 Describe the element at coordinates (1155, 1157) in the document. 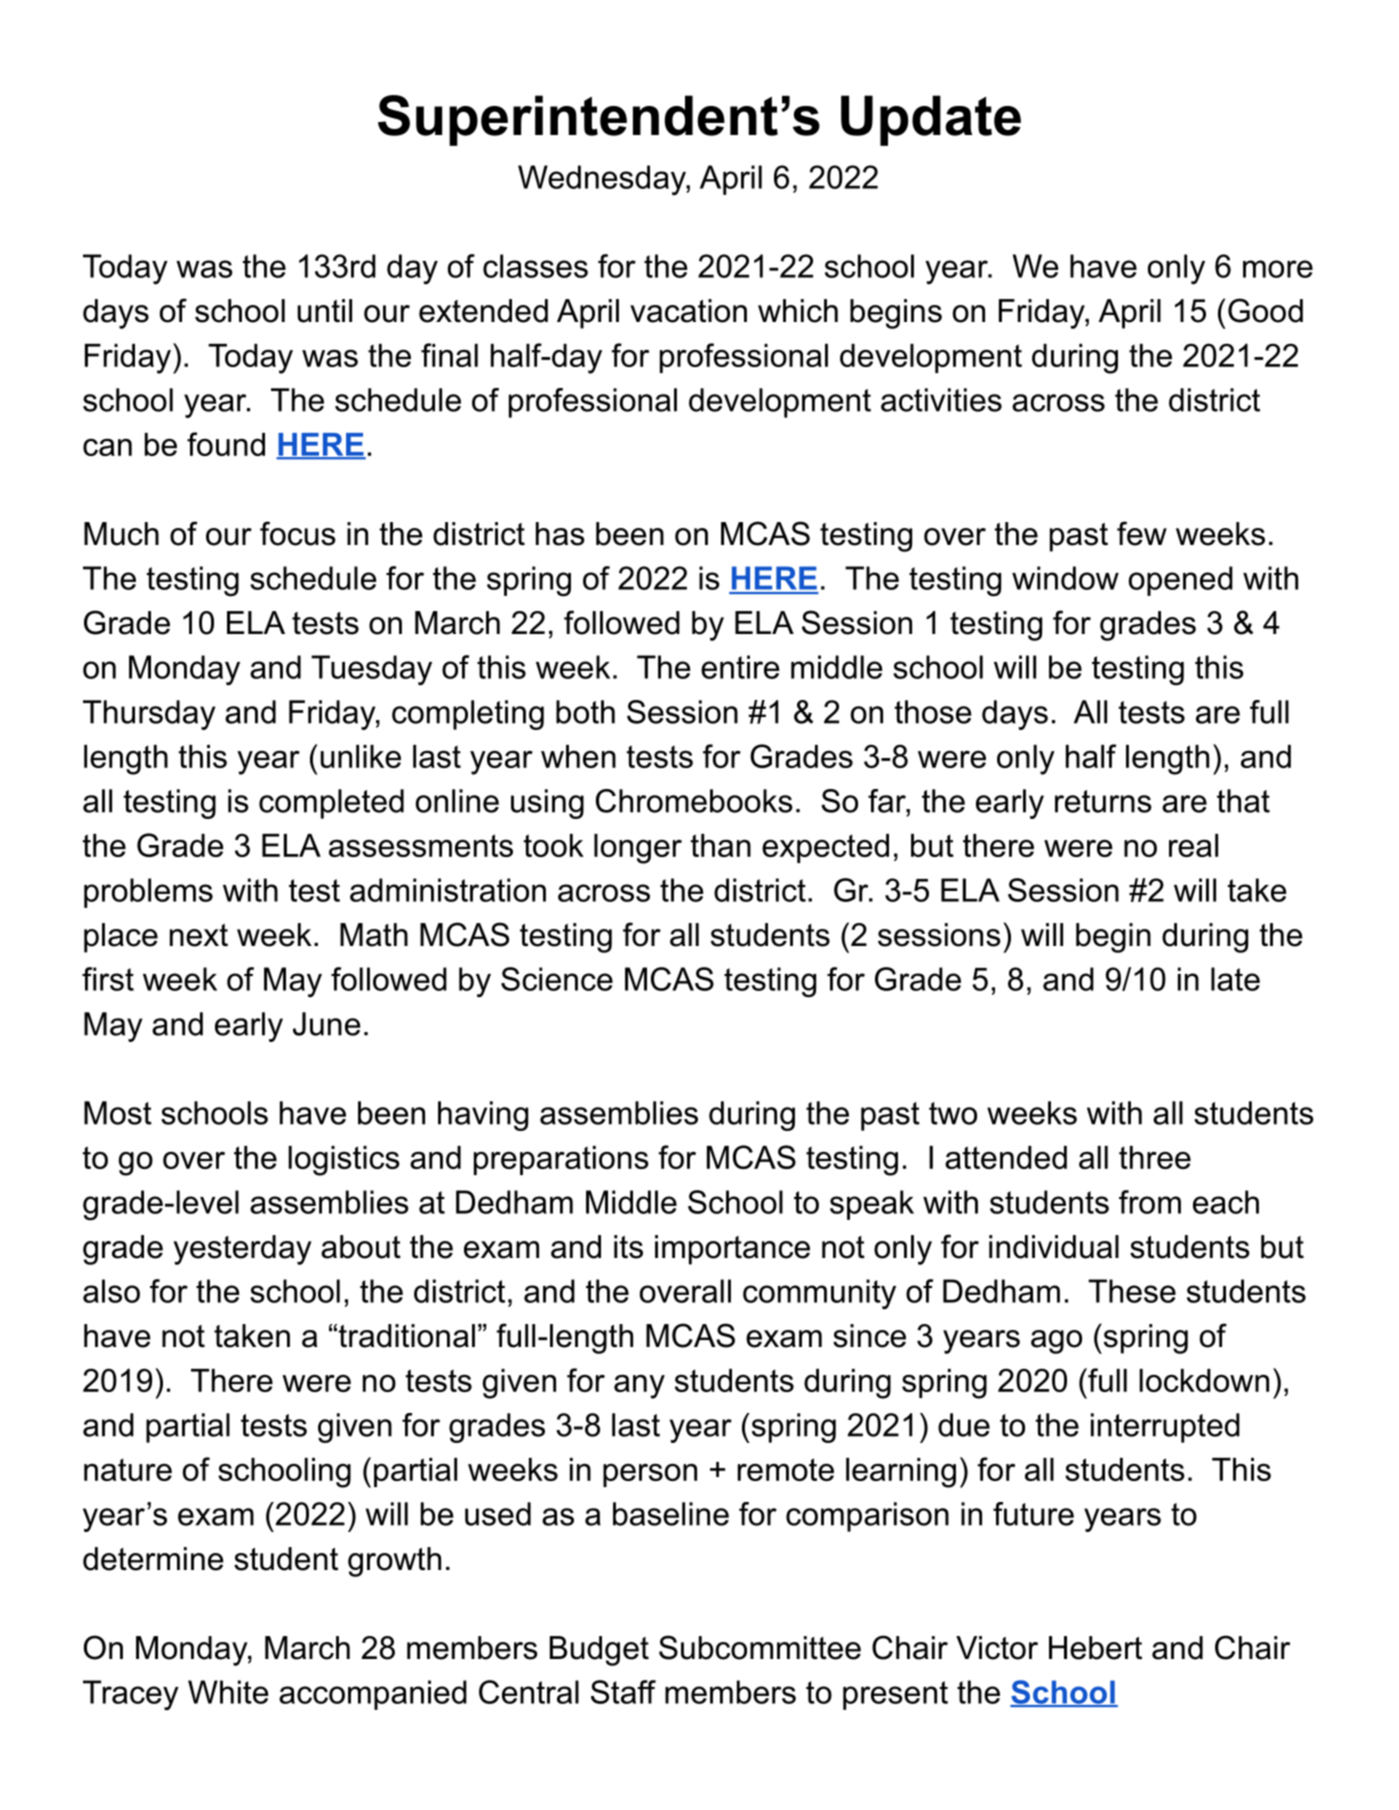

I see `three` at that location.
